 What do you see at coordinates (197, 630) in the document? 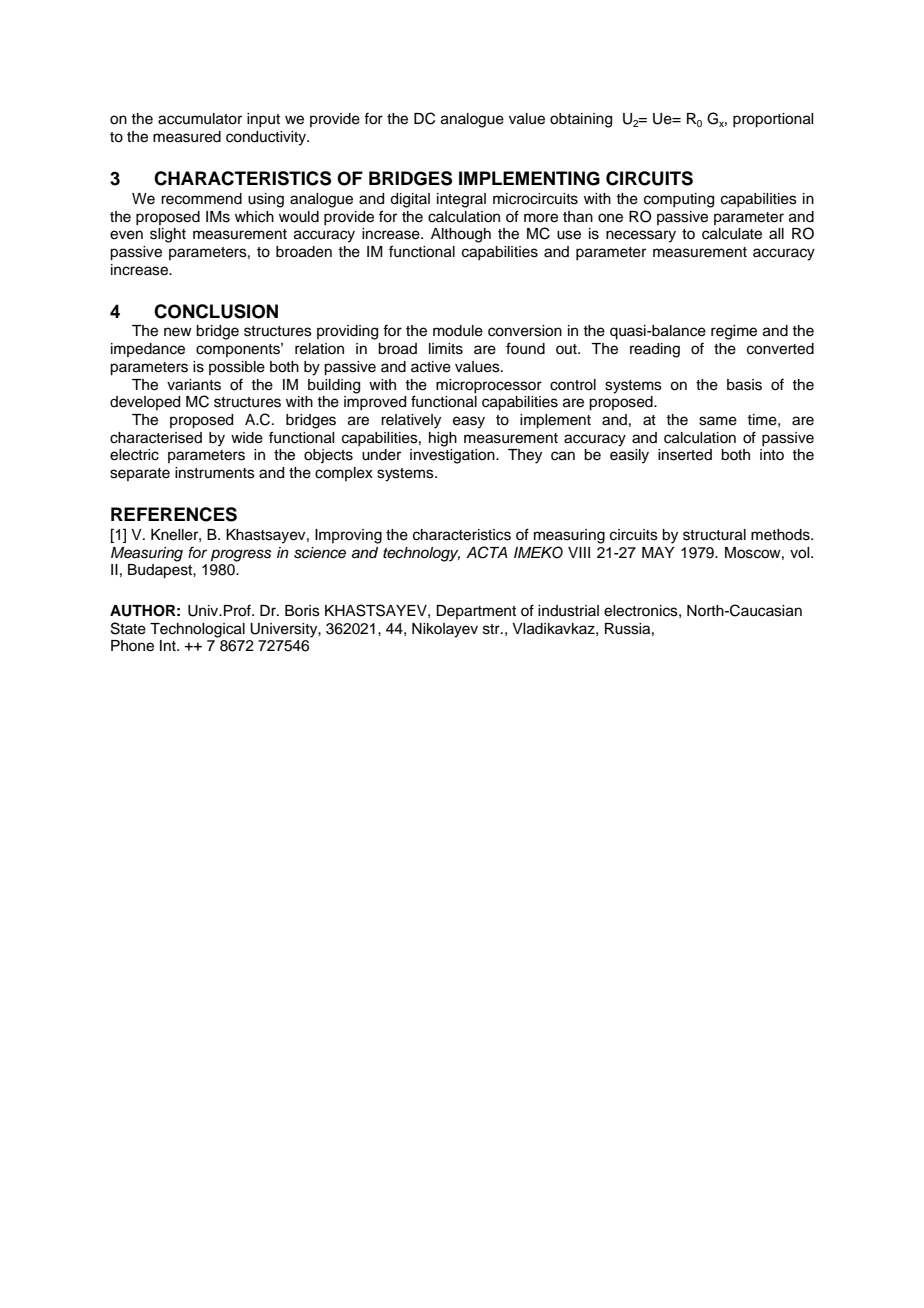
I see `Technological` at bounding box center [197, 630].
